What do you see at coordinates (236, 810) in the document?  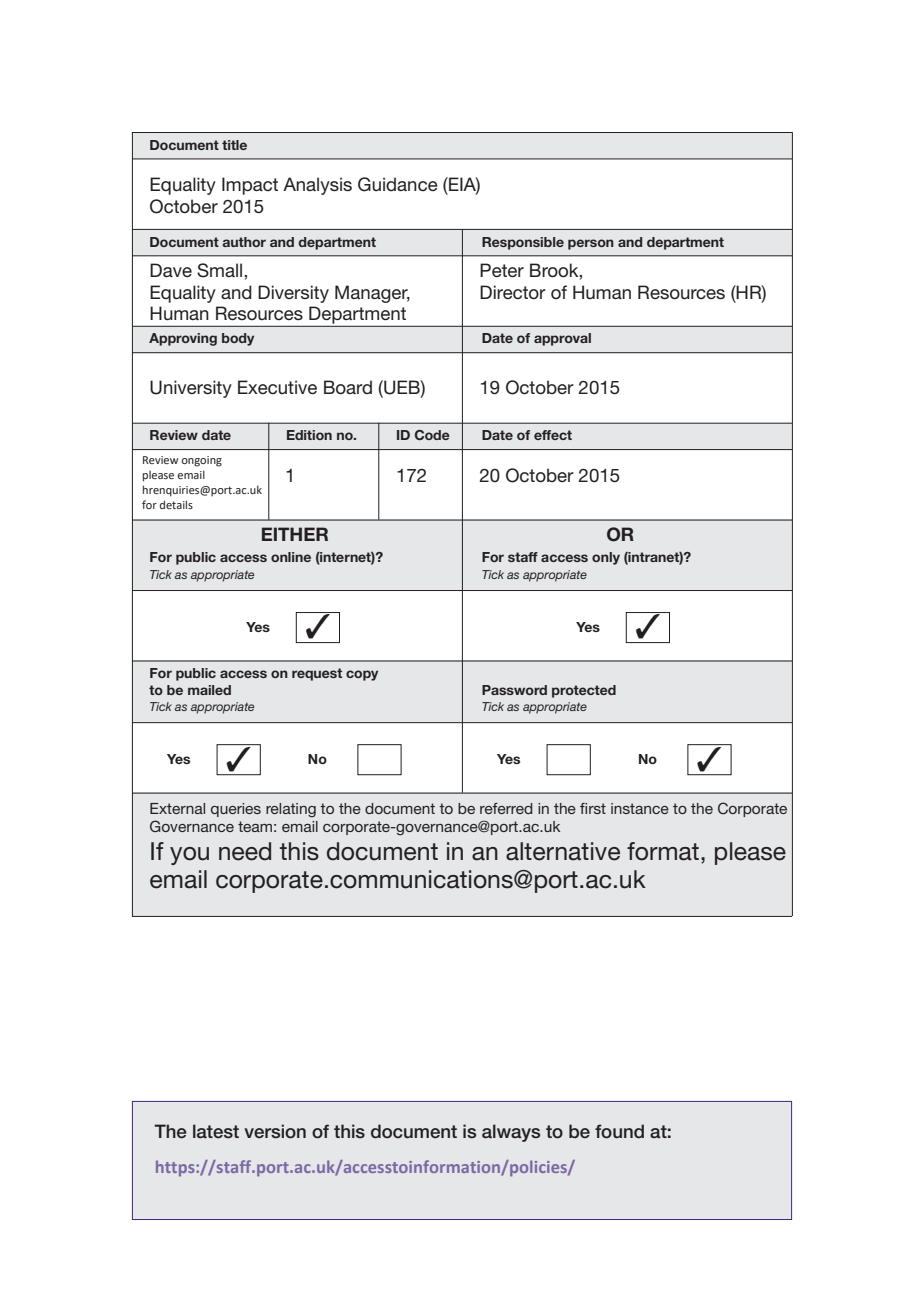 I see `queries` at bounding box center [236, 810].
